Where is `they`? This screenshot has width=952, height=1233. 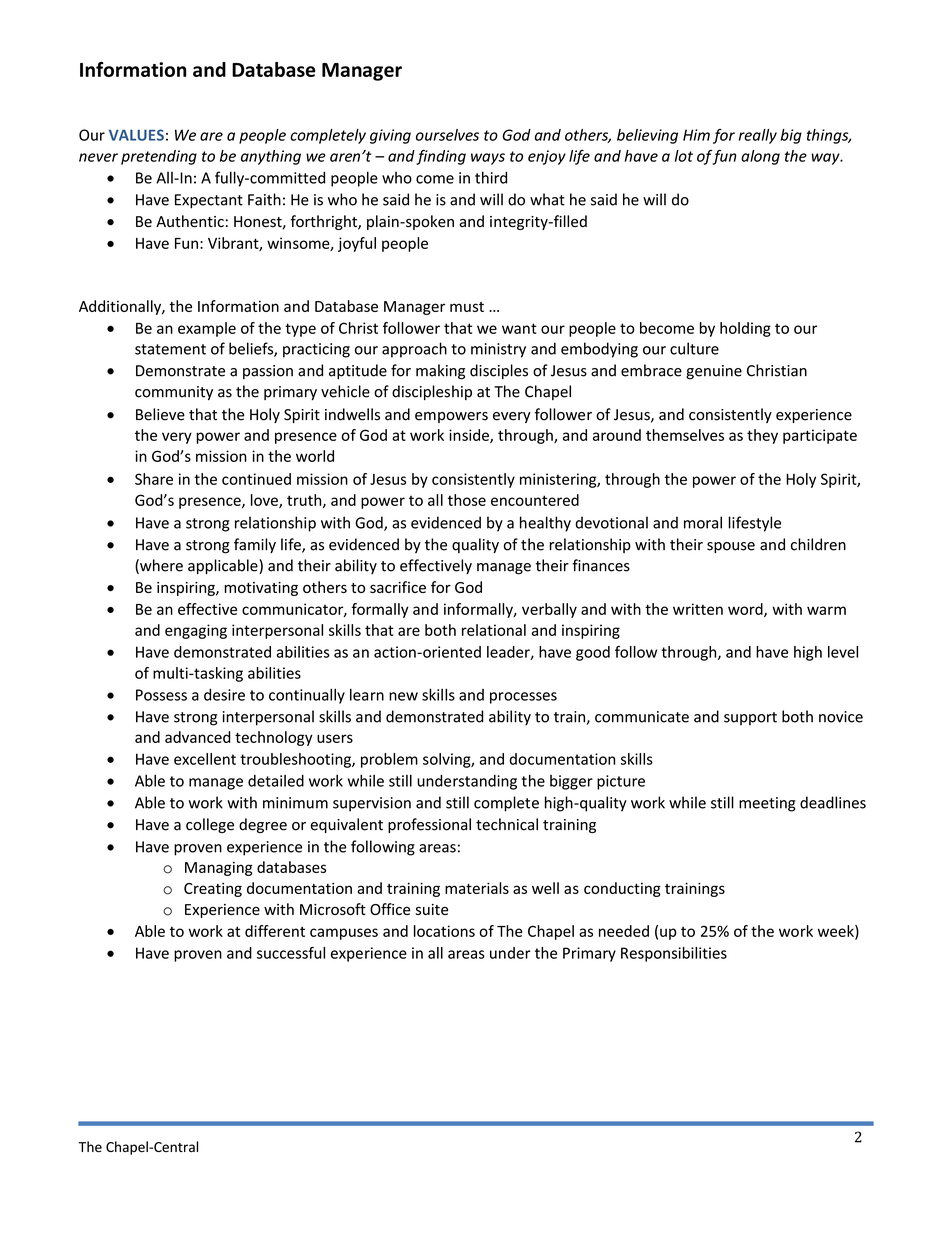 they is located at coordinates (762, 436).
